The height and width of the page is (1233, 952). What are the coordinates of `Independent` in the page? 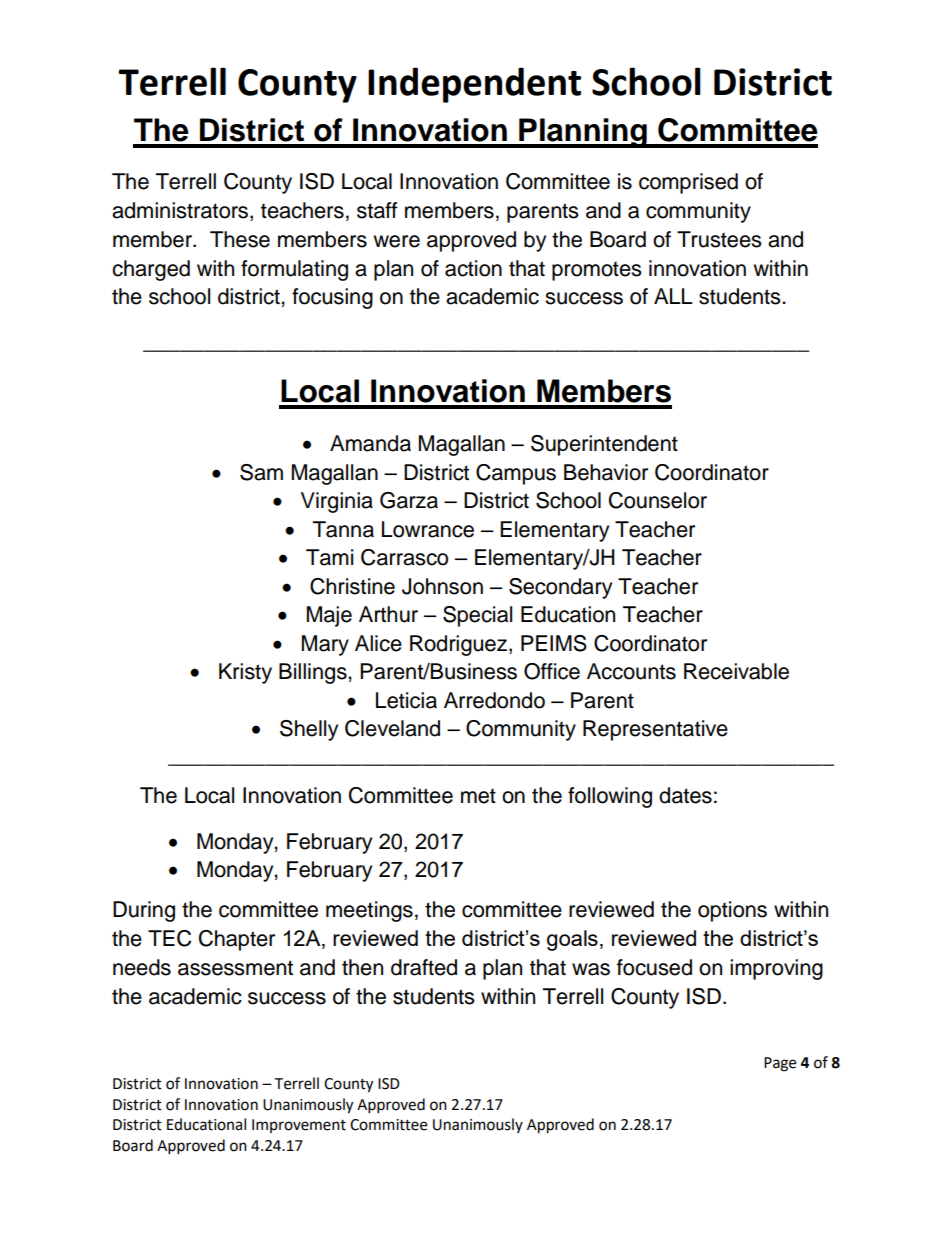 It's located at (474, 85).
